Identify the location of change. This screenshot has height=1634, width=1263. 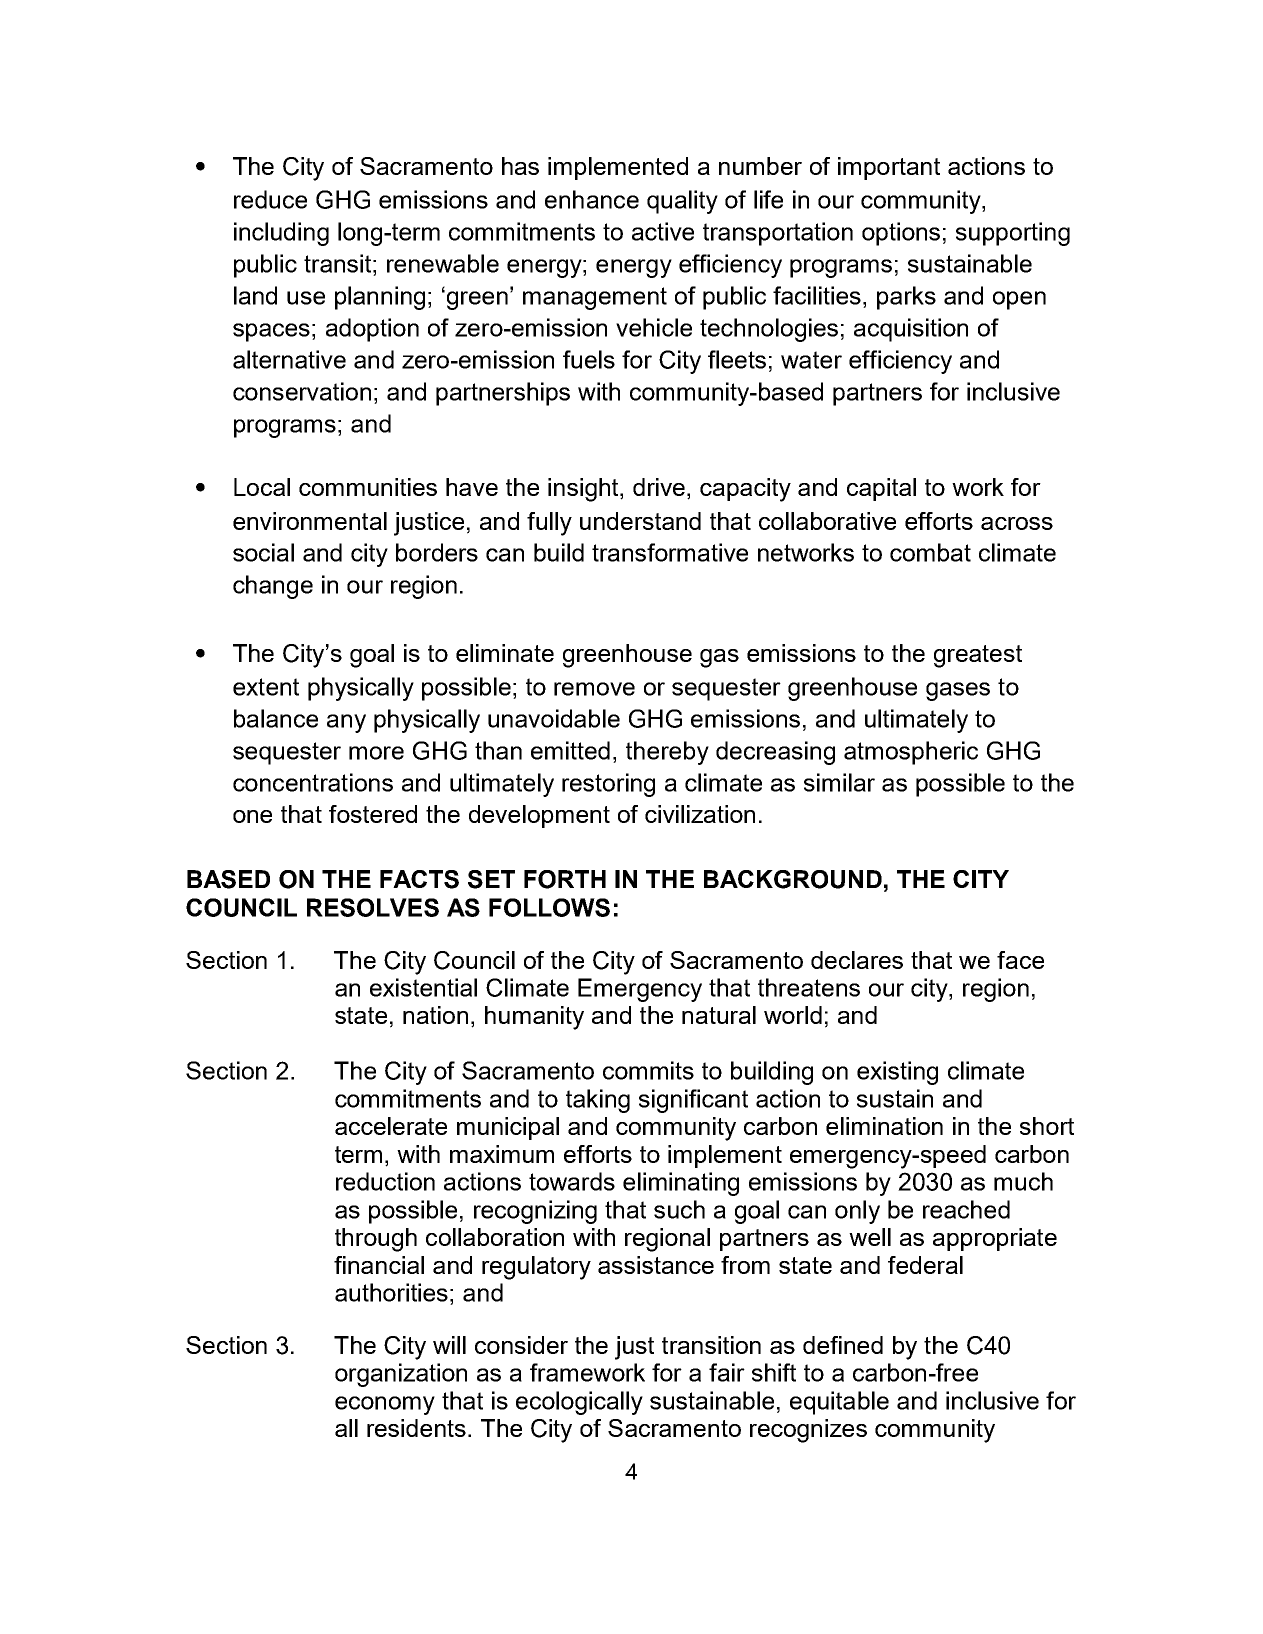
(273, 587).
